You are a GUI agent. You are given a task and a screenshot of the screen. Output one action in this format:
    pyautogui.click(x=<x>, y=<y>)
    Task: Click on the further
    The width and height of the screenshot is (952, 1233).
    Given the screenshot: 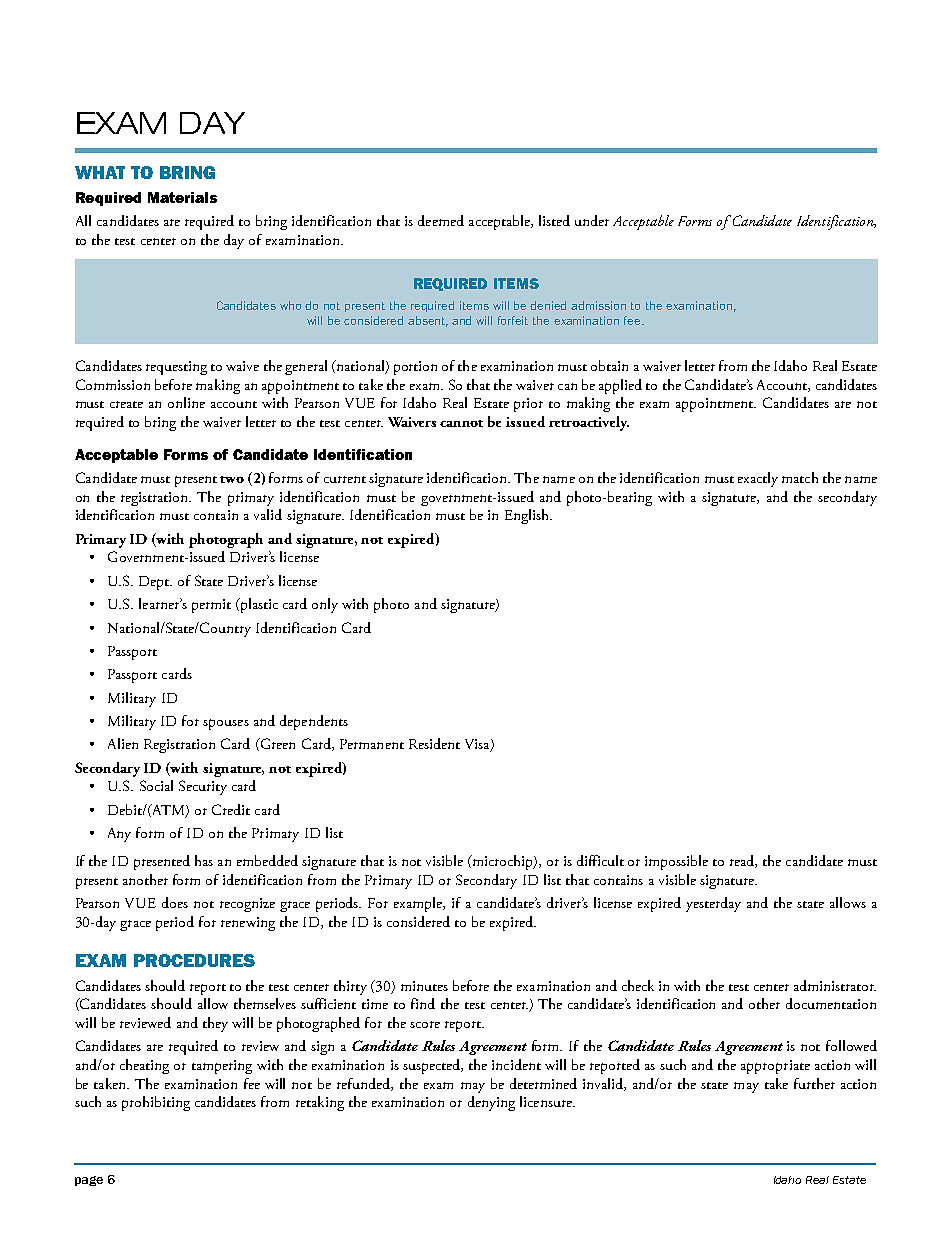 What is the action you would take?
    pyautogui.click(x=814, y=1083)
